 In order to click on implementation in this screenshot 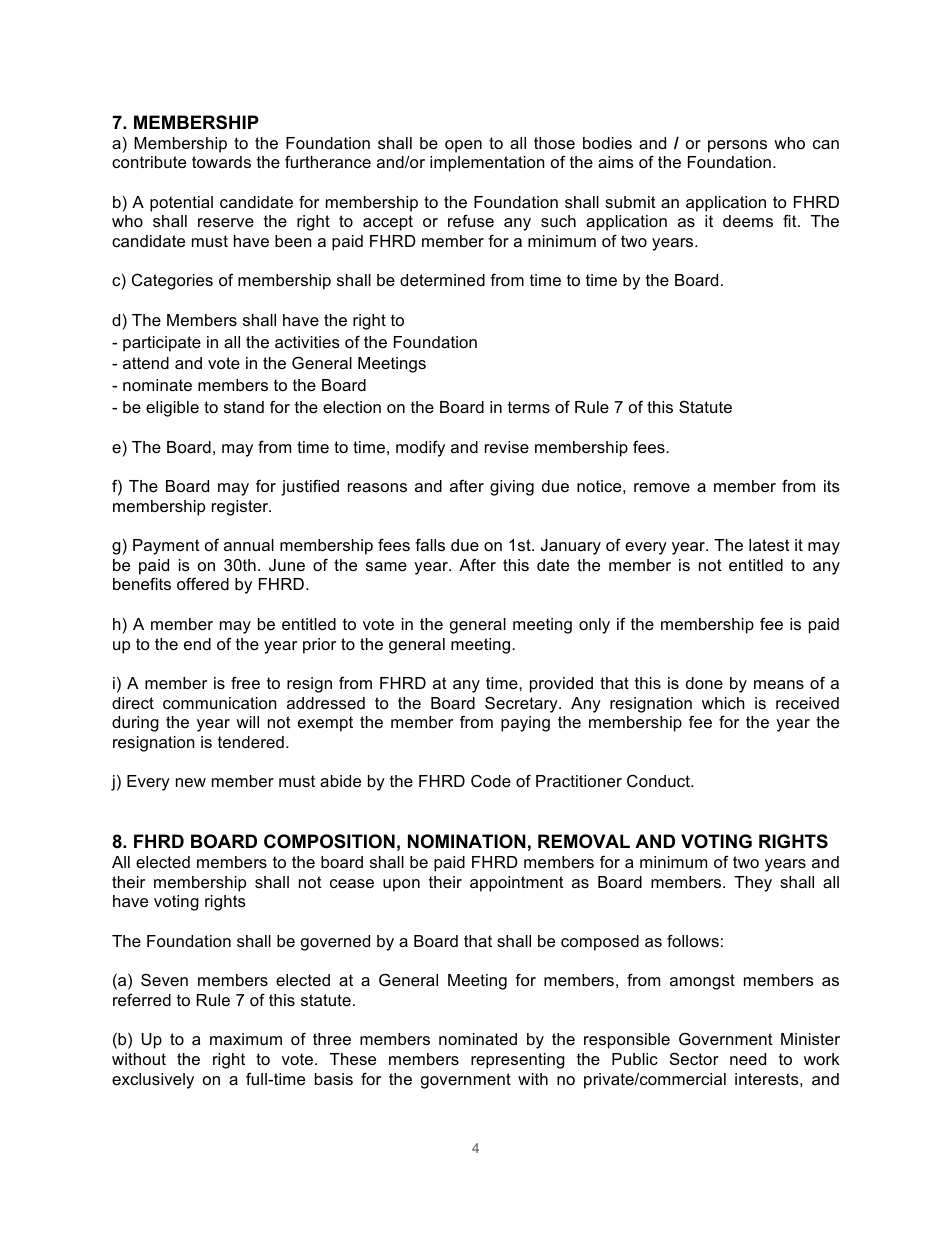, I will do `click(487, 164)`.
